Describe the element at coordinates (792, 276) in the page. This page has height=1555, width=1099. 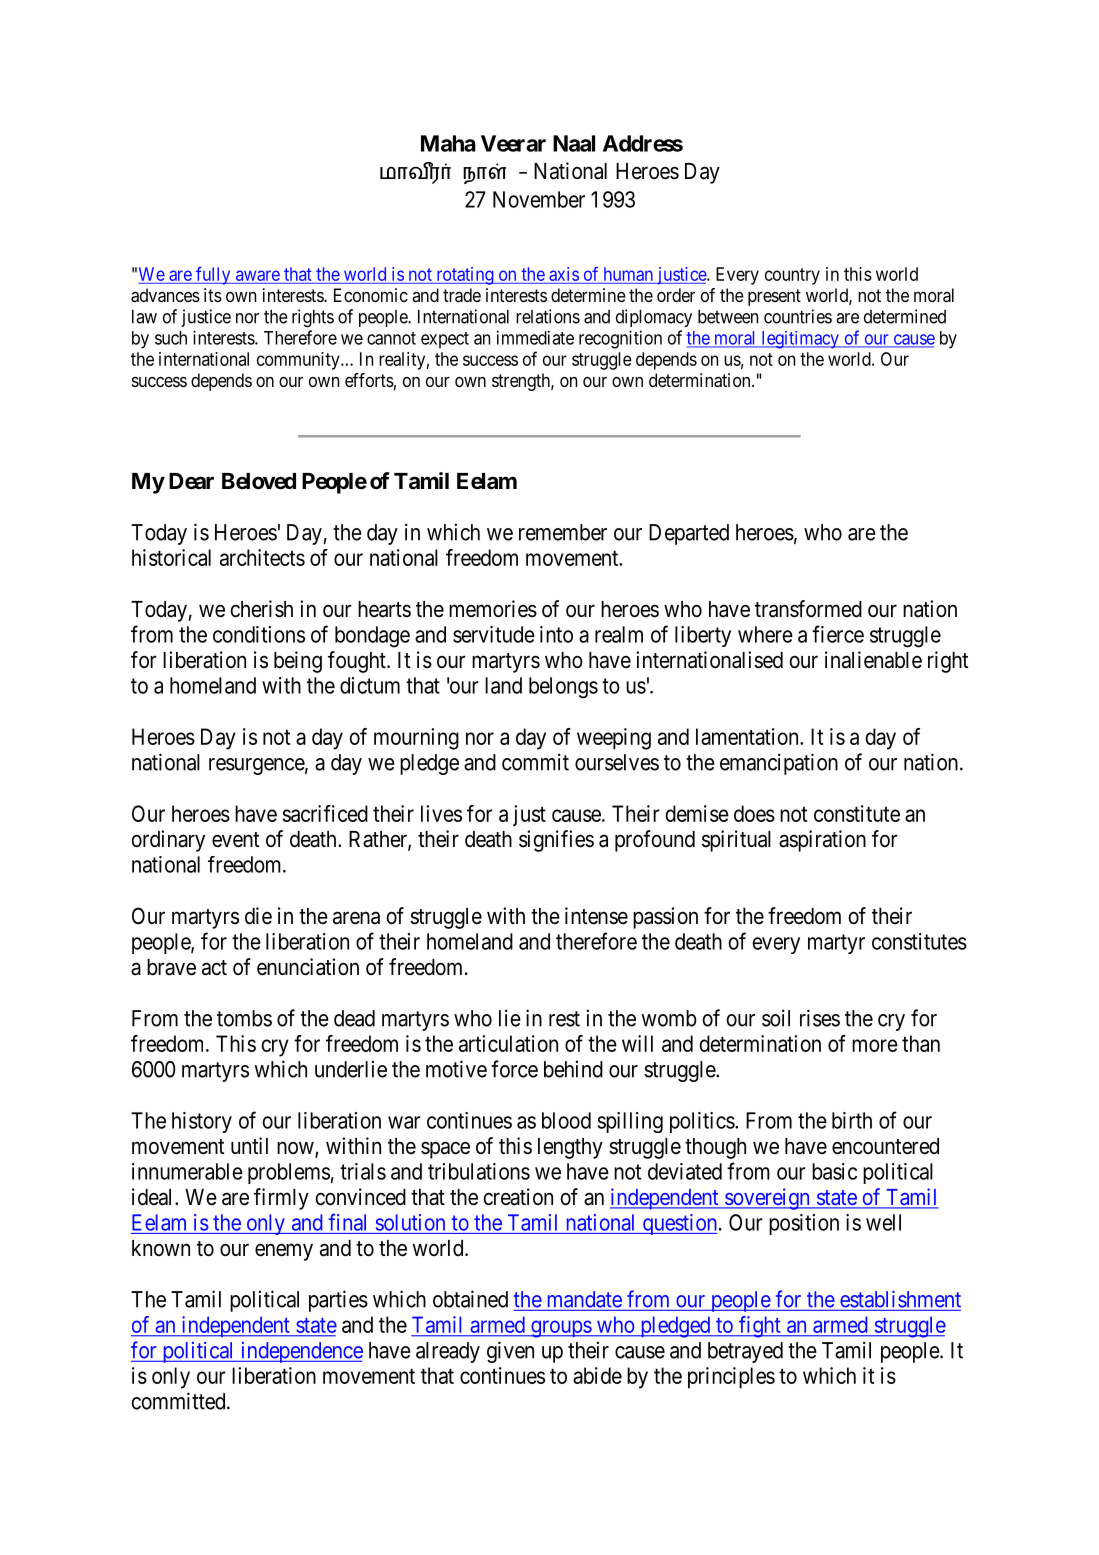
I see `country` at that location.
